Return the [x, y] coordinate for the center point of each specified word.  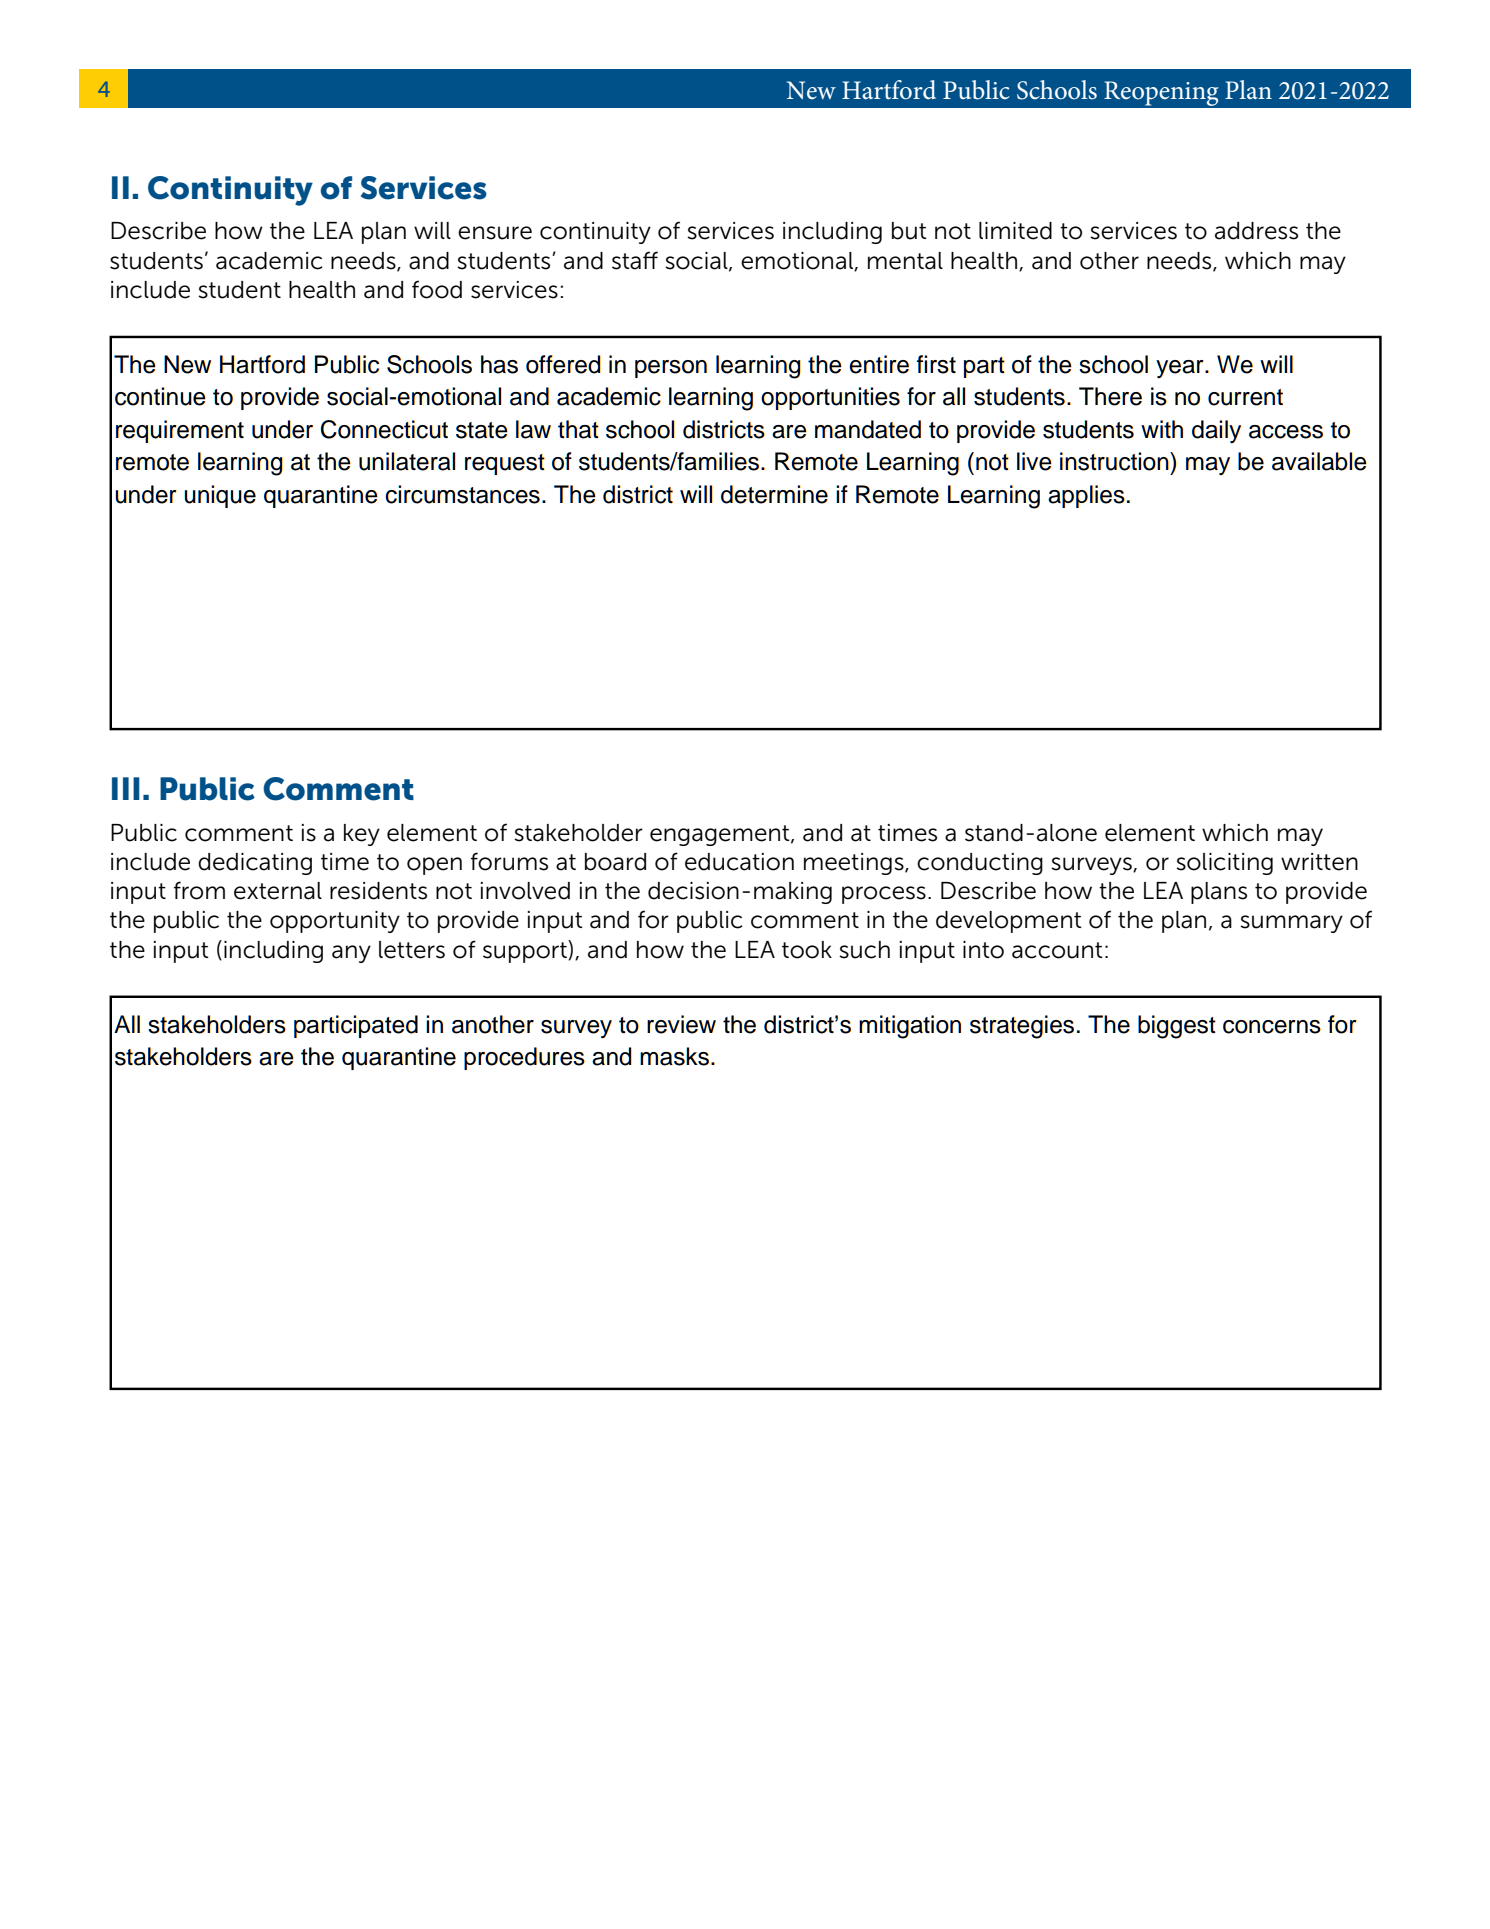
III [126, 788]
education [739, 862]
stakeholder [578, 833]
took [807, 950]
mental [905, 261]
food [437, 289]
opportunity [335, 922]
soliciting [1224, 864]
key [362, 835]
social [697, 261]
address [1256, 231]
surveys [1092, 866]
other [1109, 261]
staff [635, 260]
